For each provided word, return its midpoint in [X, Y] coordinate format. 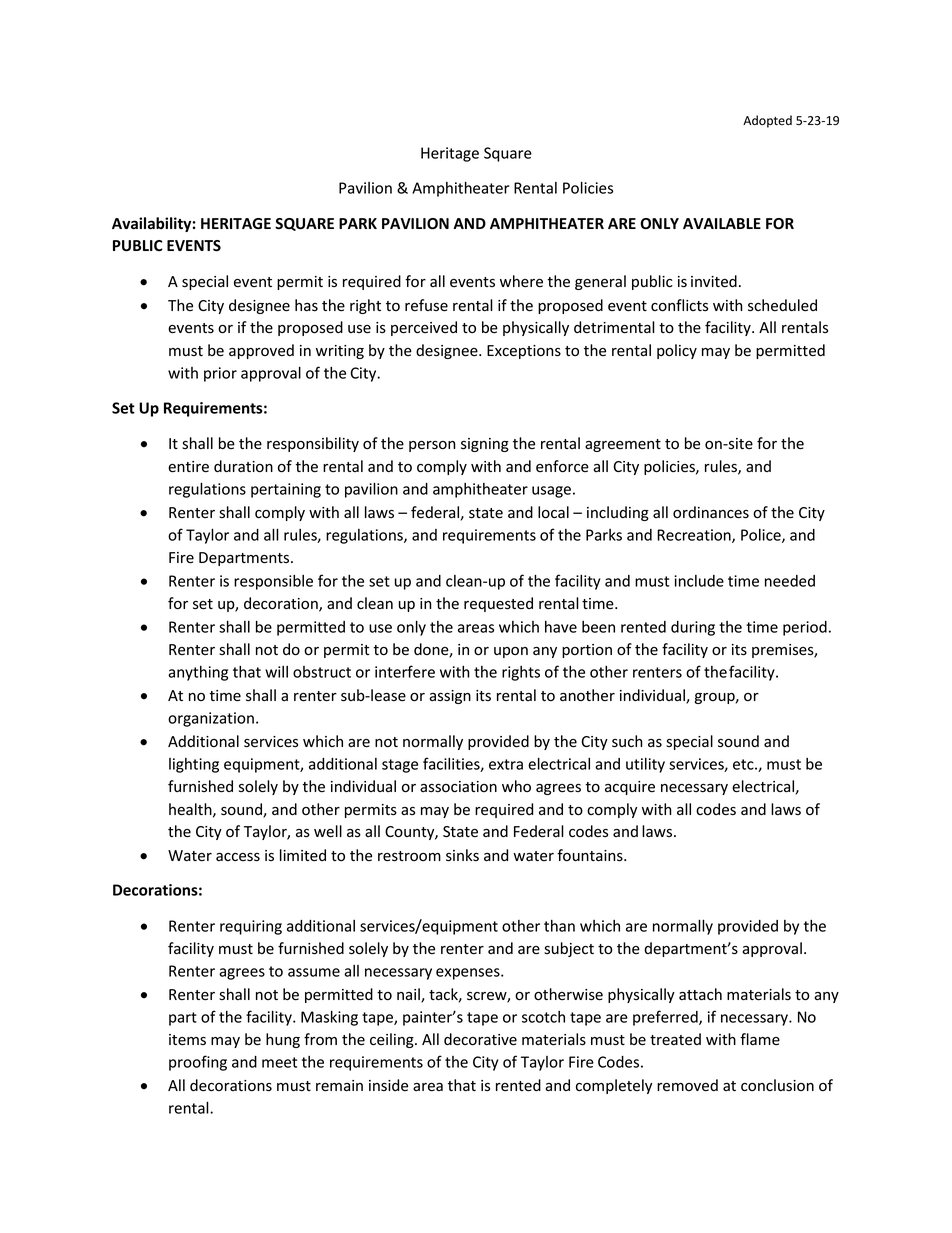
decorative [480, 1039]
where [521, 281]
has [306, 305]
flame [760, 1039]
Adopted [767, 121]
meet [279, 1062]
